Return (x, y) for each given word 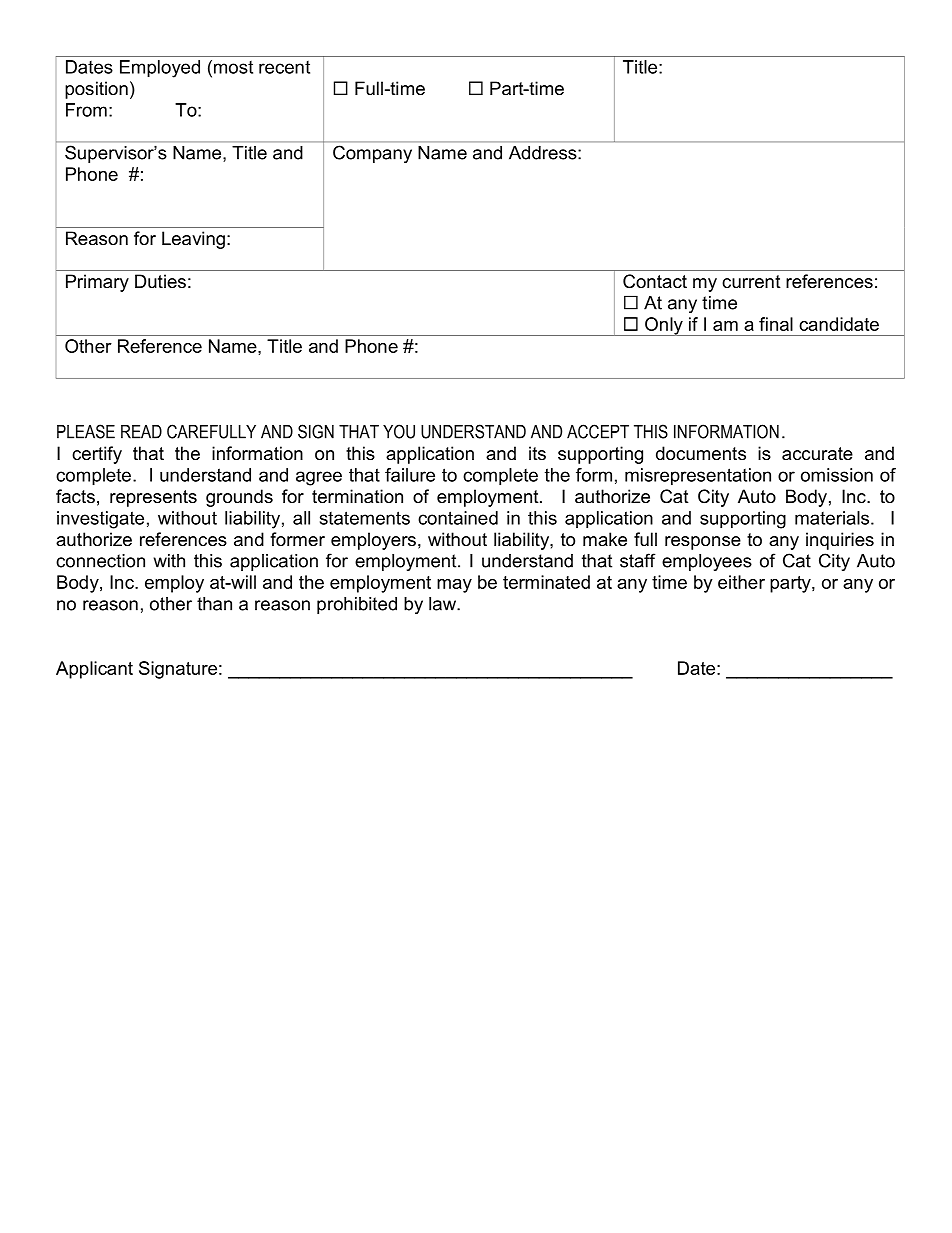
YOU (399, 431)
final (776, 324)
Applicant (94, 670)
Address (544, 153)
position (96, 90)
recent (284, 67)
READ (141, 432)
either (741, 582)
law (443, 604)
